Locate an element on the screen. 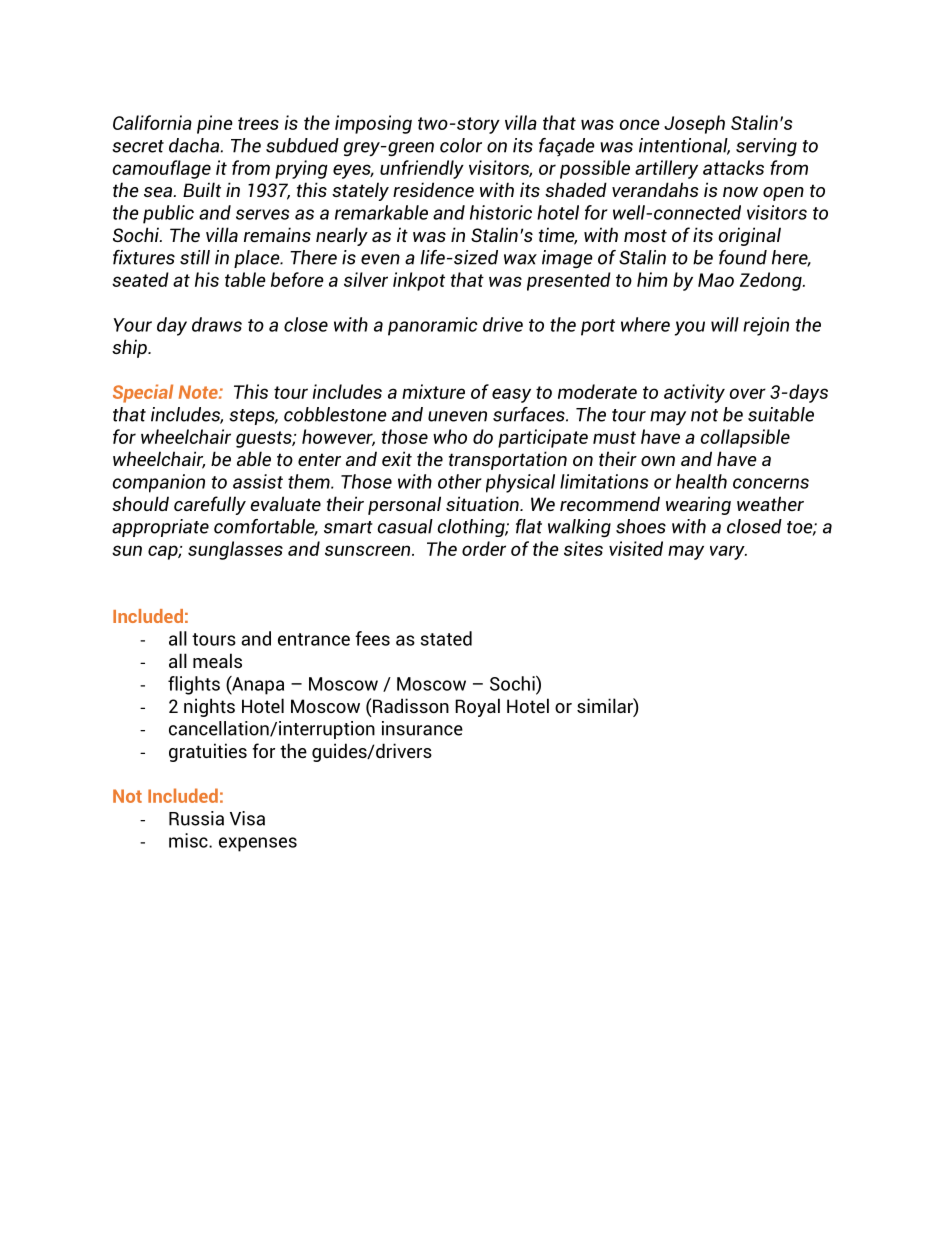  Russia is located at coordinates (196, 818).
